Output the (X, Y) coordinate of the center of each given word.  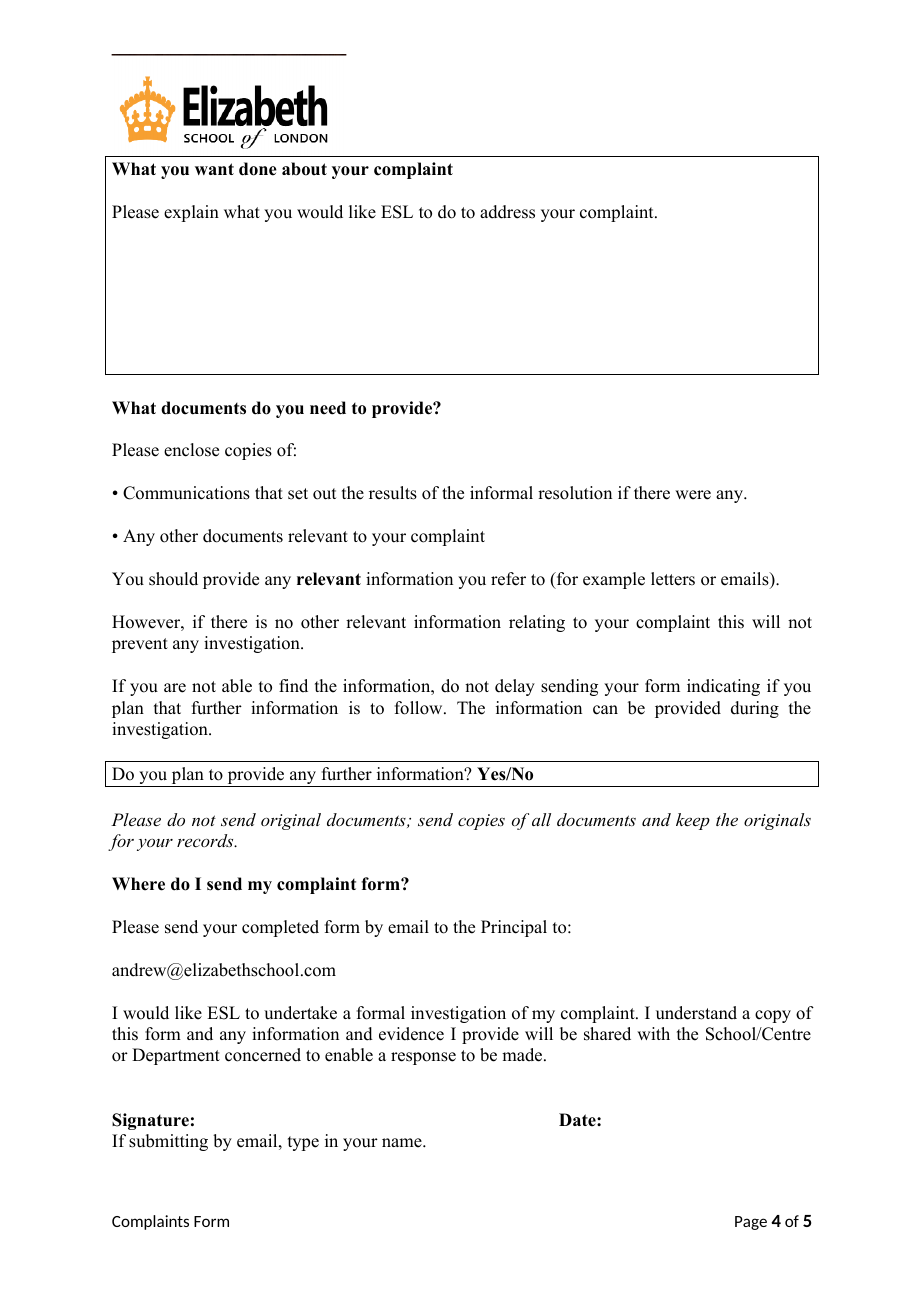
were (693, 495)
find (293, 686)
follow (420, 708)
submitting (168, 1142)
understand (696, 1013)
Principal (514, 928)
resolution (575, 493)
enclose (191, 450)
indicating (723, 687)
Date (578, 1120)
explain (191, 213)
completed (280, 928)
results (393, 493)
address (507, 212)
